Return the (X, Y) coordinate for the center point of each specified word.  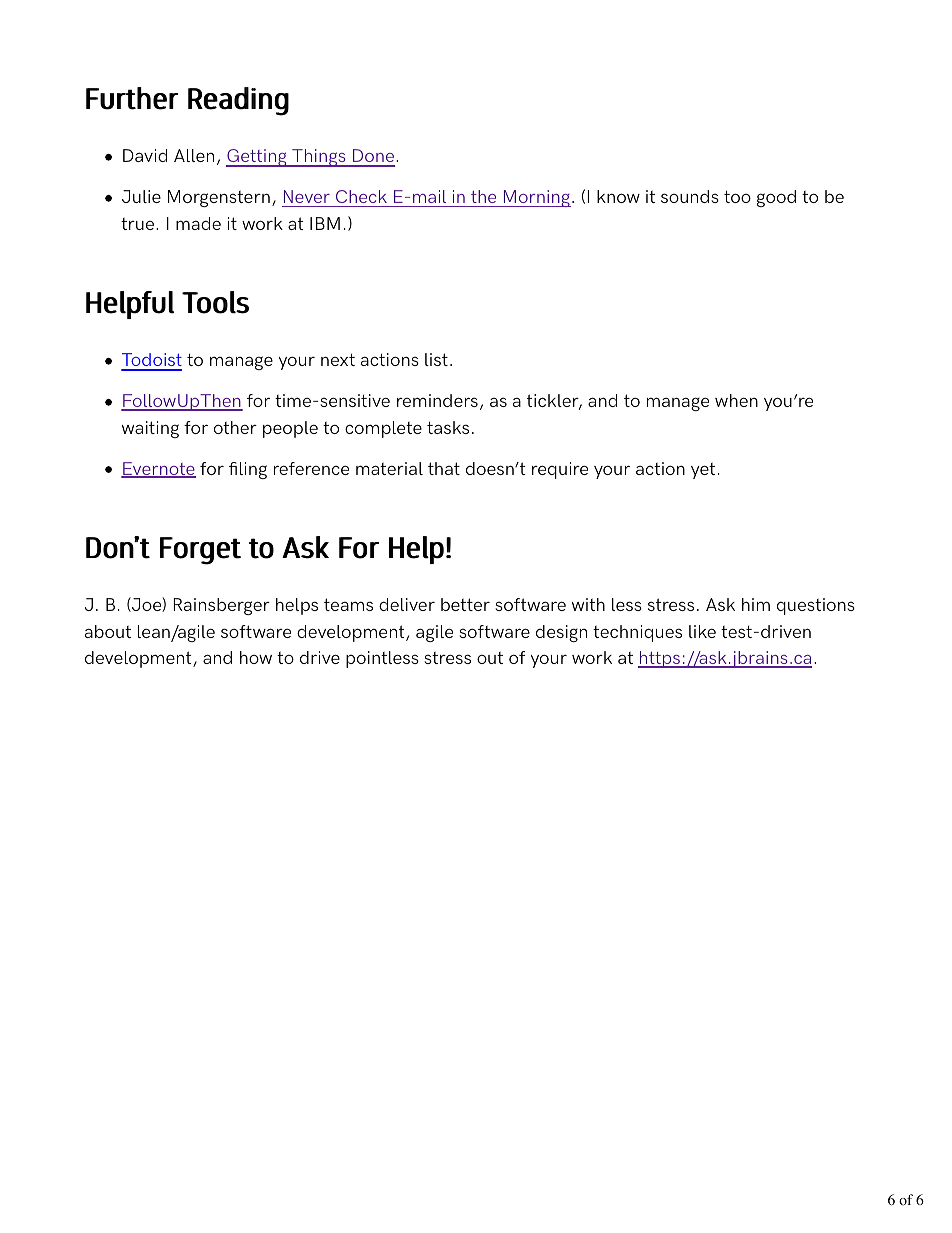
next (338, 359)
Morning (536, 198)
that (444, 468)
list (436, 359)
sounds (690, 196)
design (561, 633)
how (256, 657)
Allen (194, 155)
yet (703, 471)
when (736, 400)
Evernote (158, 470)
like (702, 631)
